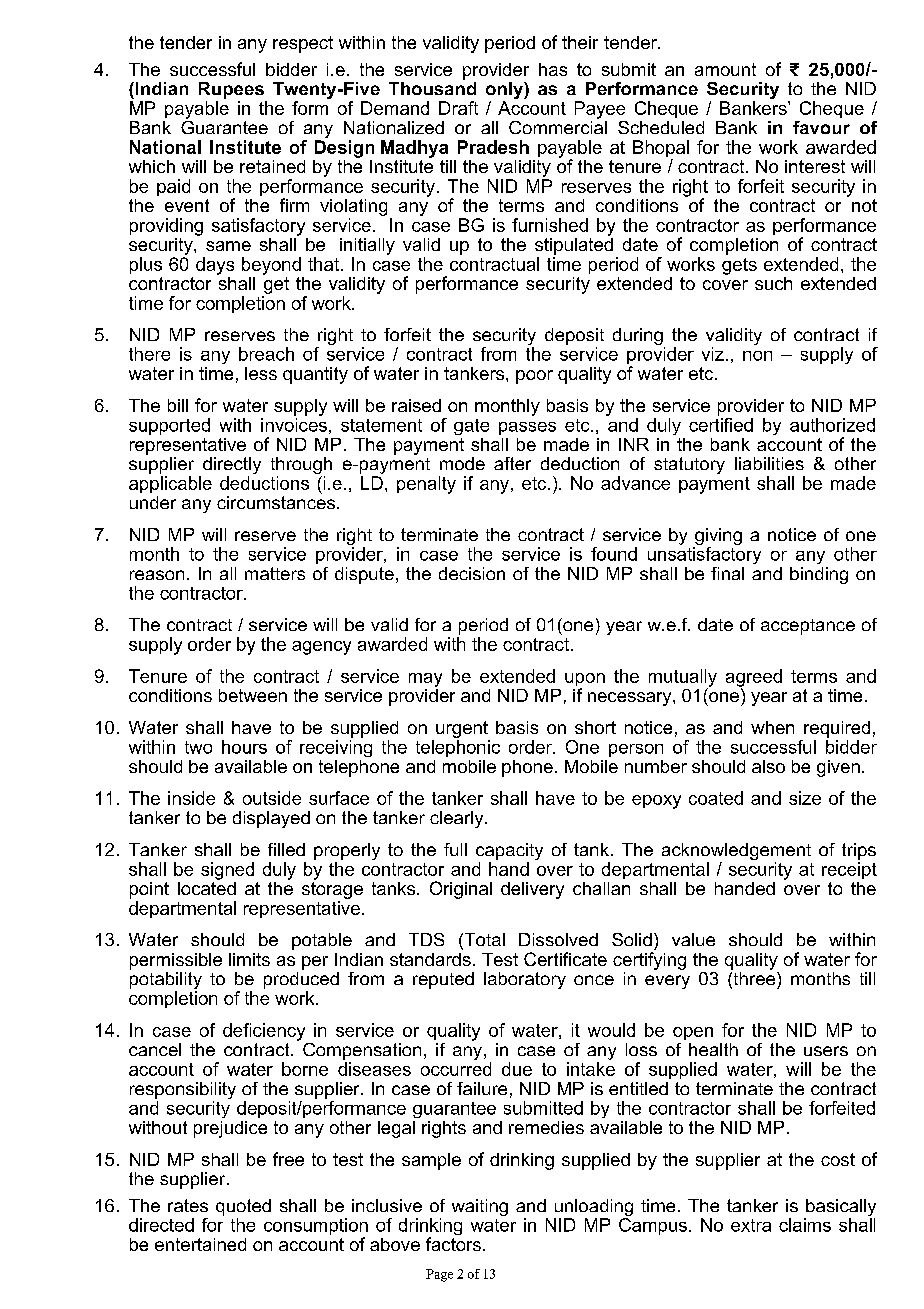  What do you see at coordinates (553, 69) in the image?
I see `has` at bounding box center [553, 69].
